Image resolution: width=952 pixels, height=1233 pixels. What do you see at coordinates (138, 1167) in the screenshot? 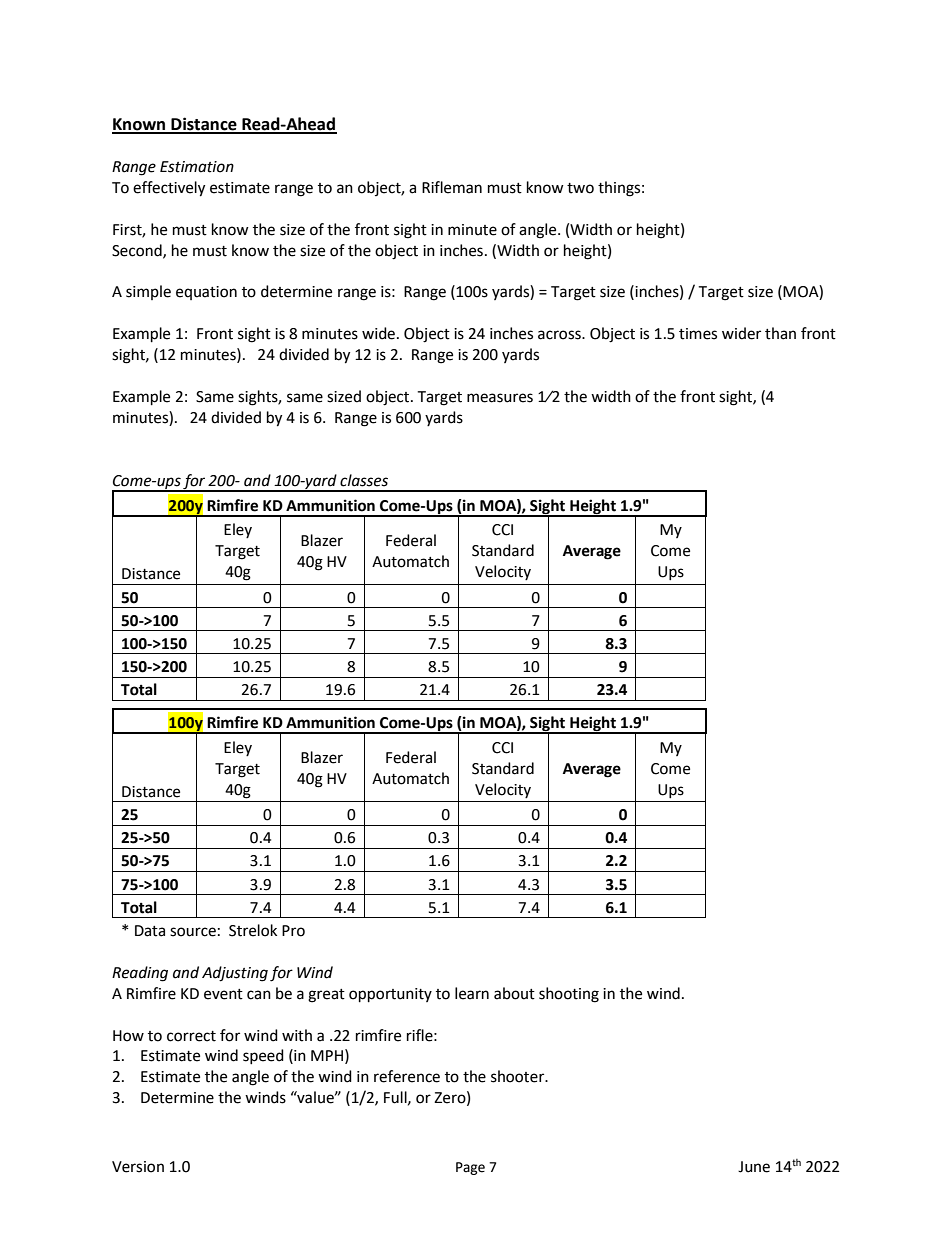
I see `Version` at bounding box center [138, 1167].
